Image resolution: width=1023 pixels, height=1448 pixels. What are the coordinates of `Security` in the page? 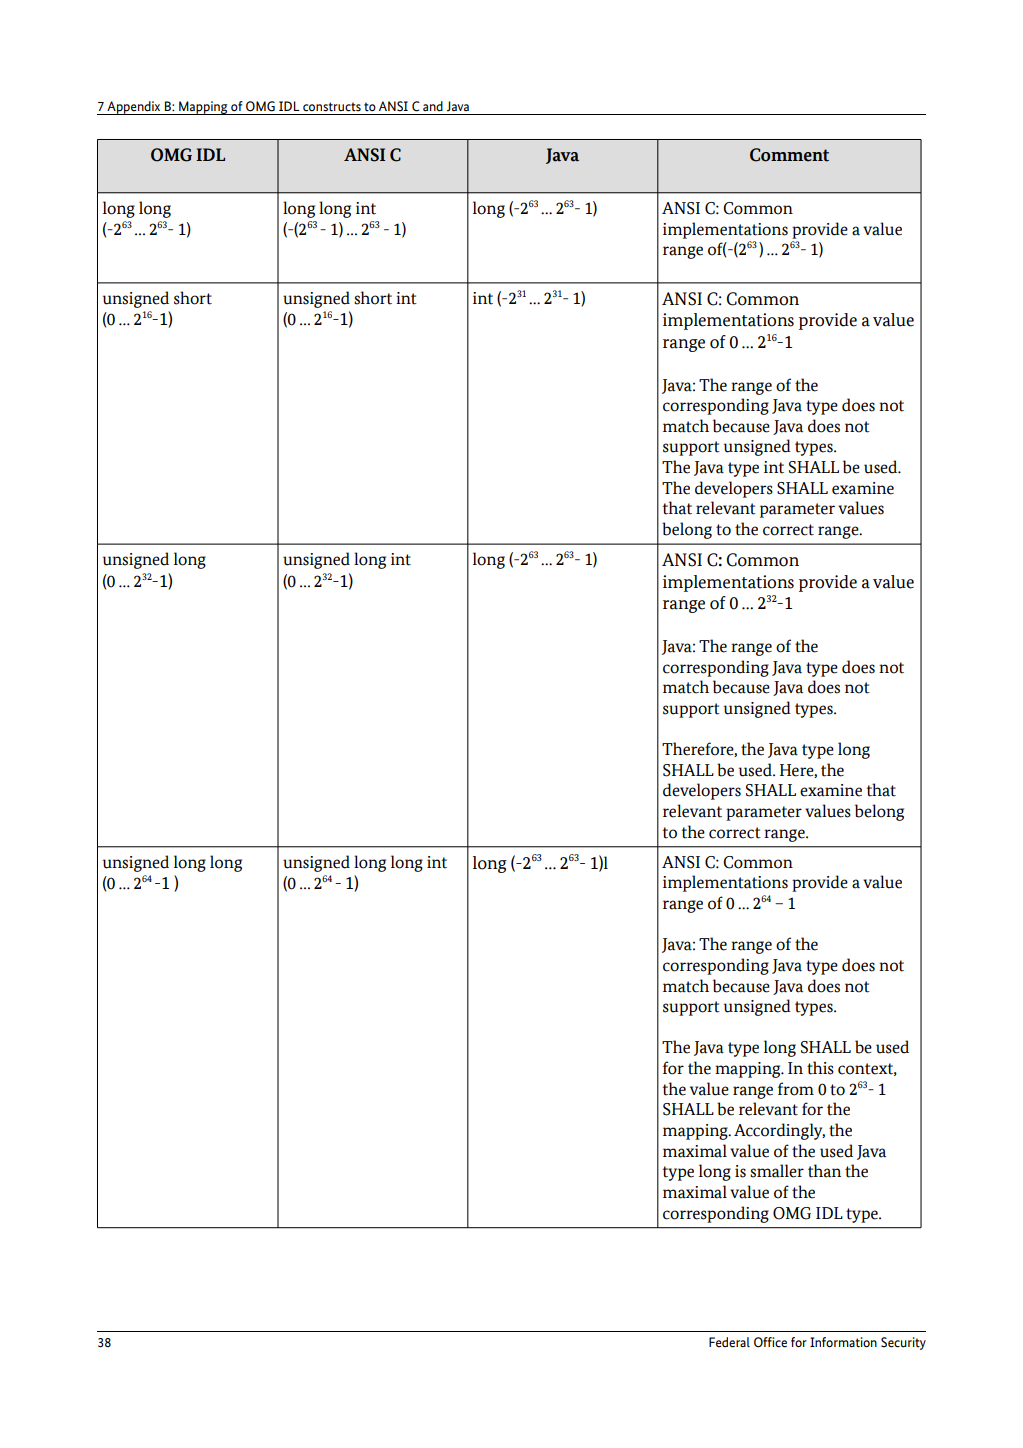 It's located at (903, 1343).
